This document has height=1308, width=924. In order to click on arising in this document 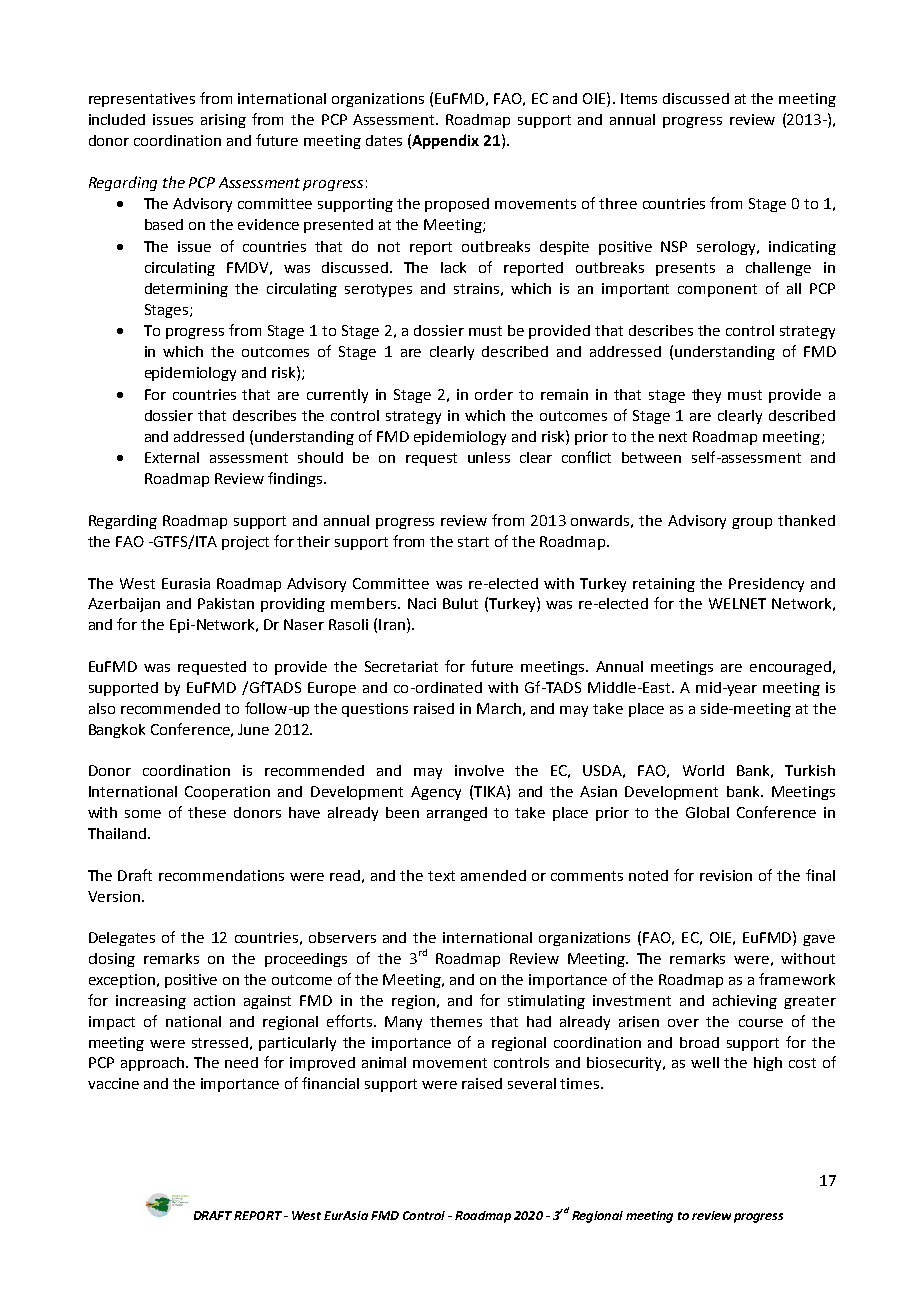, I will do `click(223, 121)`.
